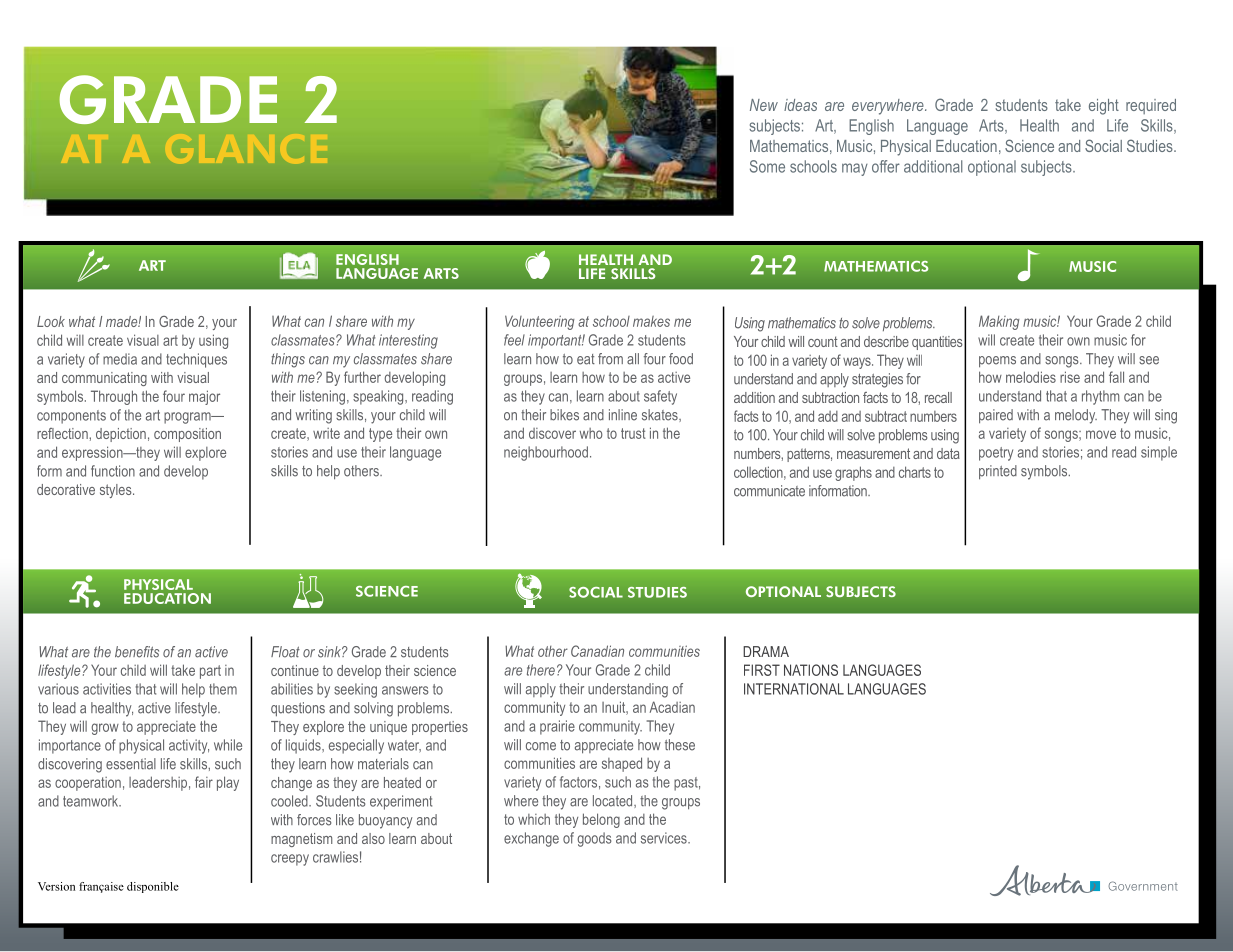 Image resolution: width=1233 pixels, height=952 pixels. Describe the element at coordinates (764, 105) in the screenshot. I see `New` at that location.
